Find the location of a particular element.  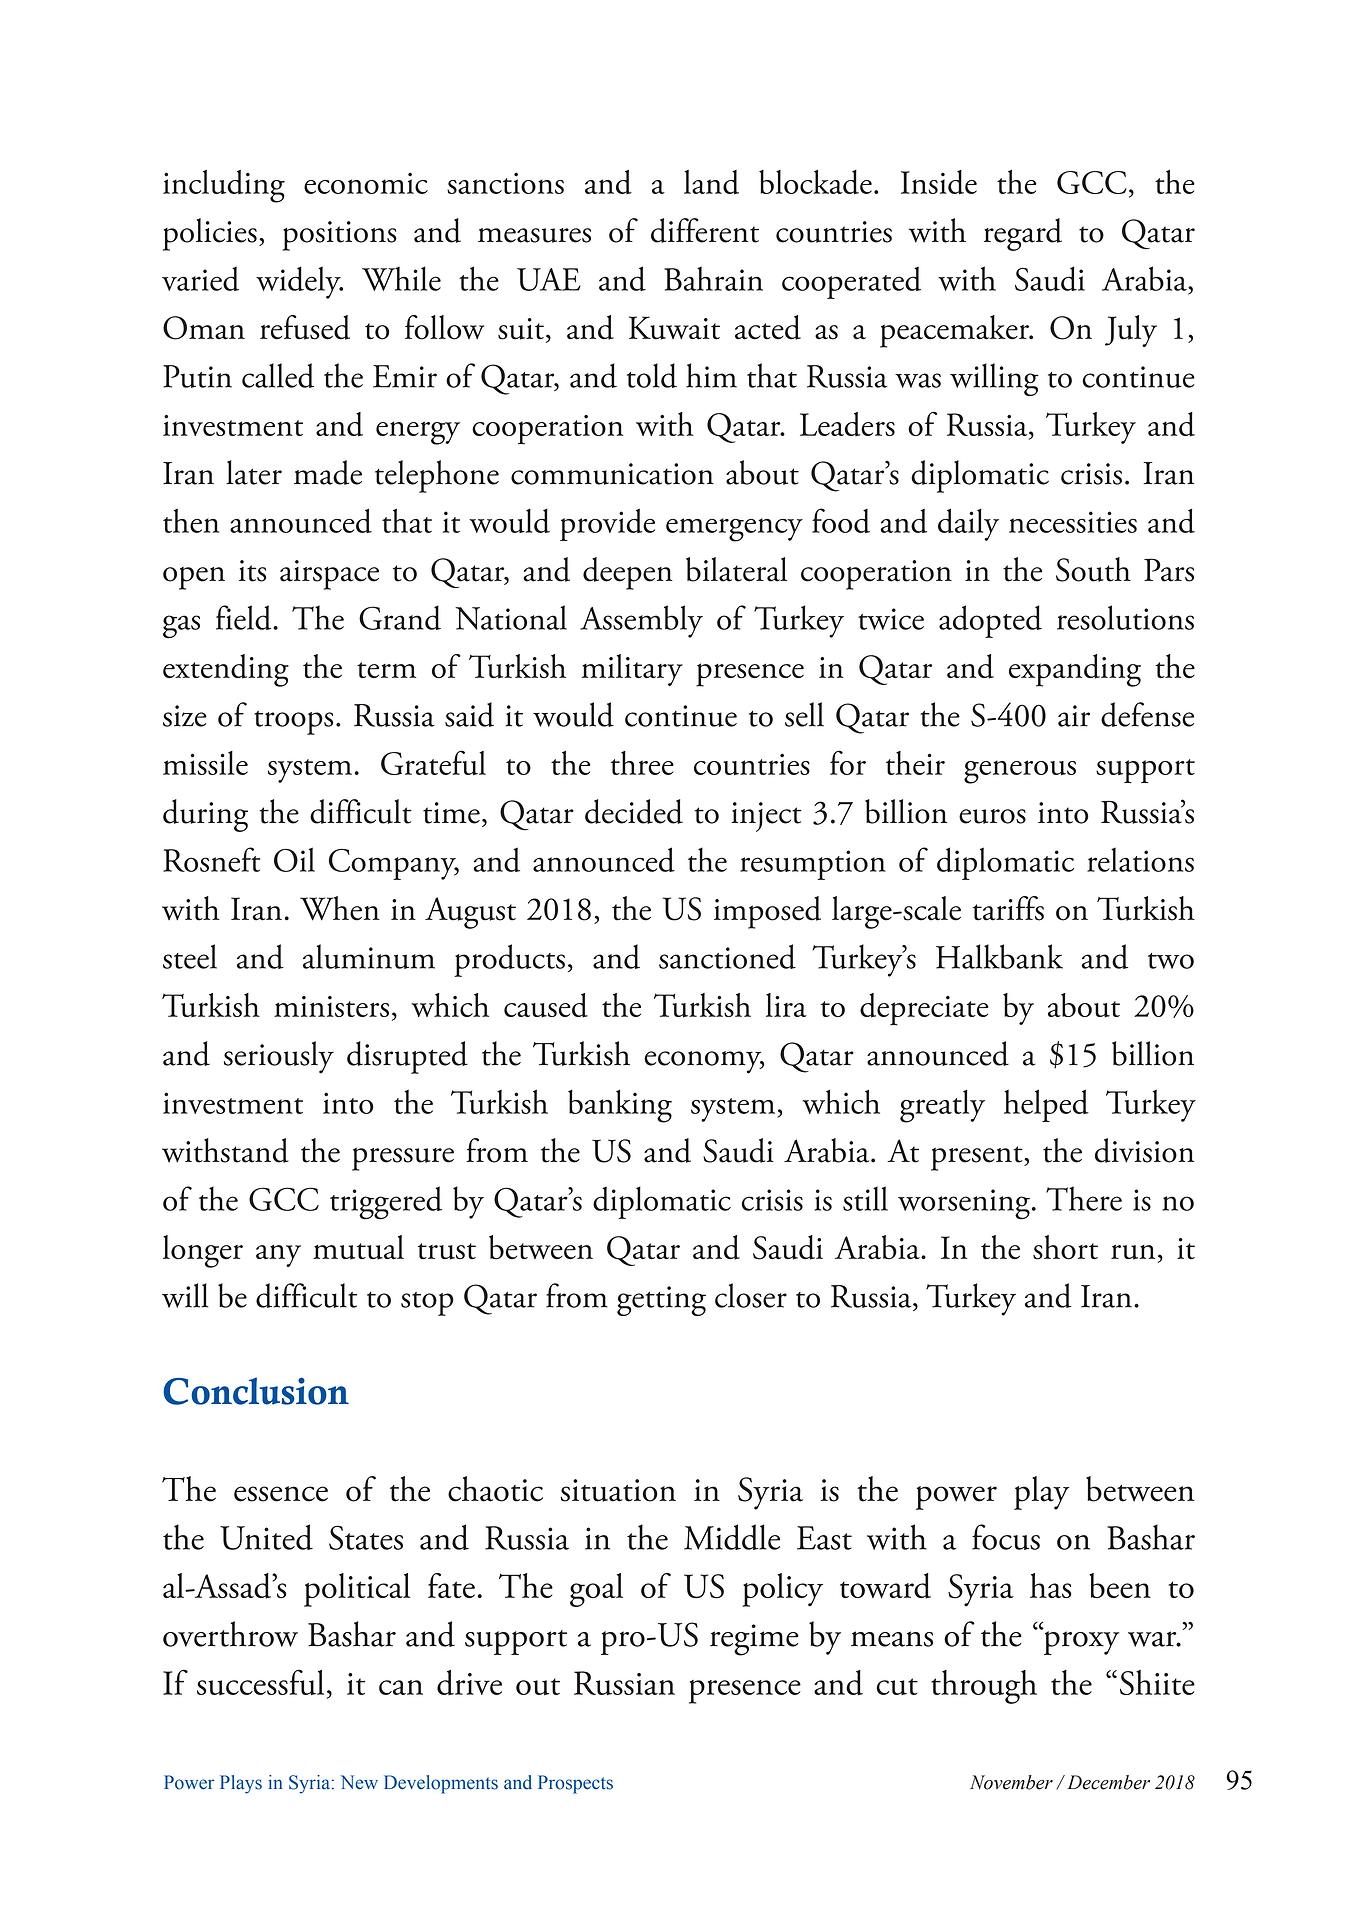

generous is located at coordinates (1020, 772).
